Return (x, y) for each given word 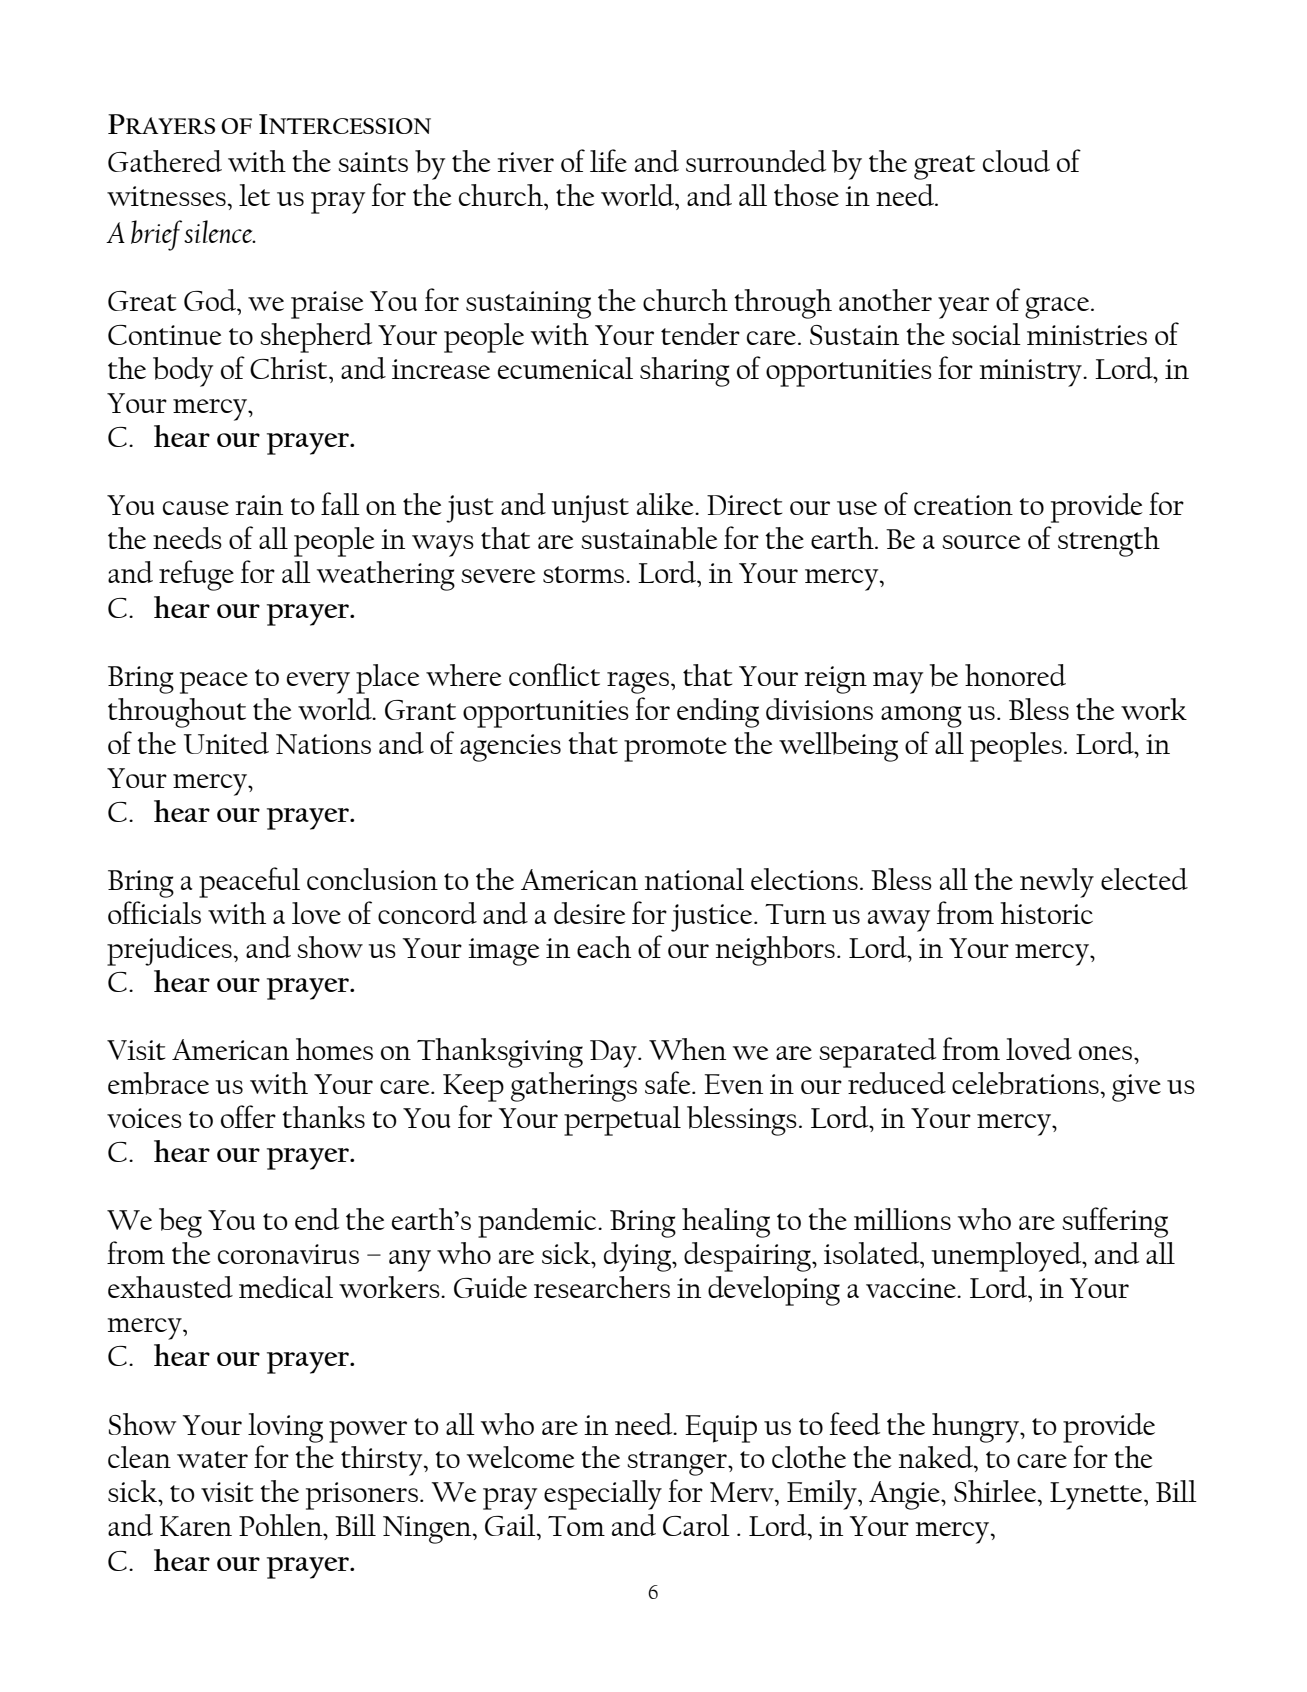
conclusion (372, 879)
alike (666, 504)
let (254, 195)
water (212, 1459)
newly (1057, 883)
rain (259, 505)
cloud (1016, 161)
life (608, 160)
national (694, 879)
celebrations (1026, 1083)
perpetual (622, 1121)
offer (248, 1116)
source (981, 542)
